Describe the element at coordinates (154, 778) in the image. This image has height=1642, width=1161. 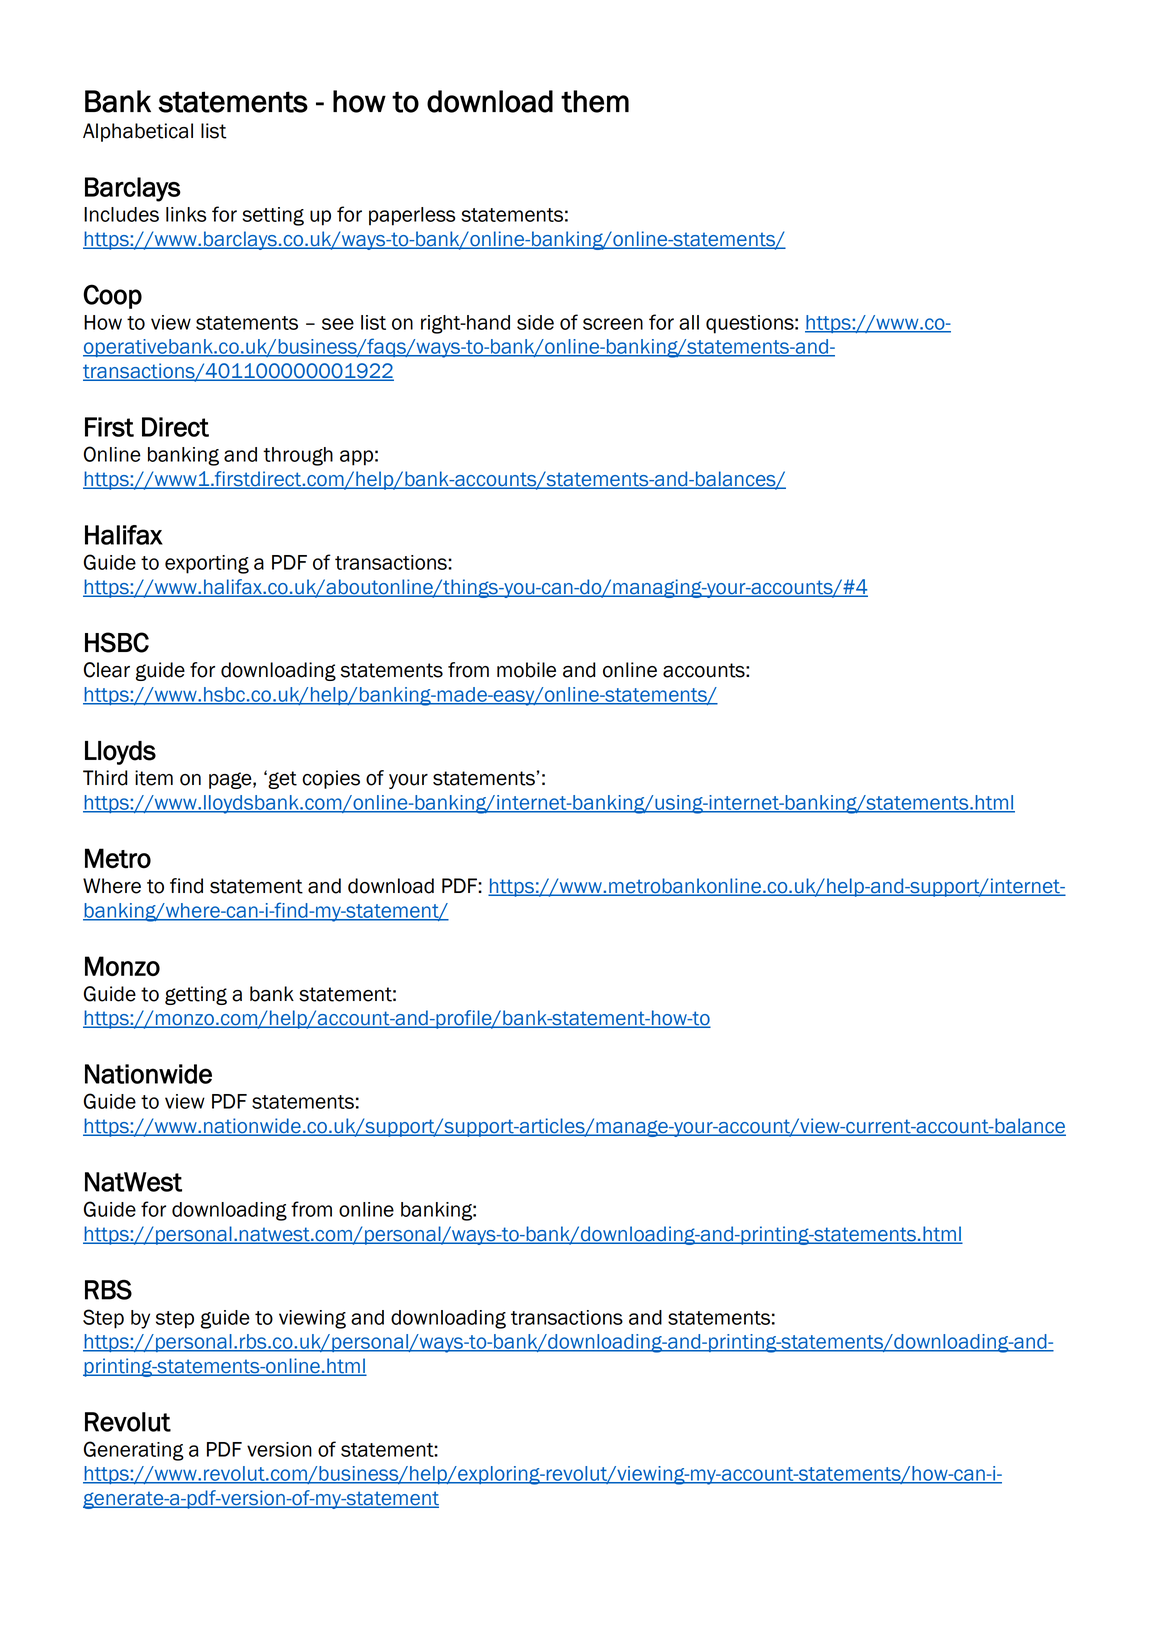
I see `item` at that location.
